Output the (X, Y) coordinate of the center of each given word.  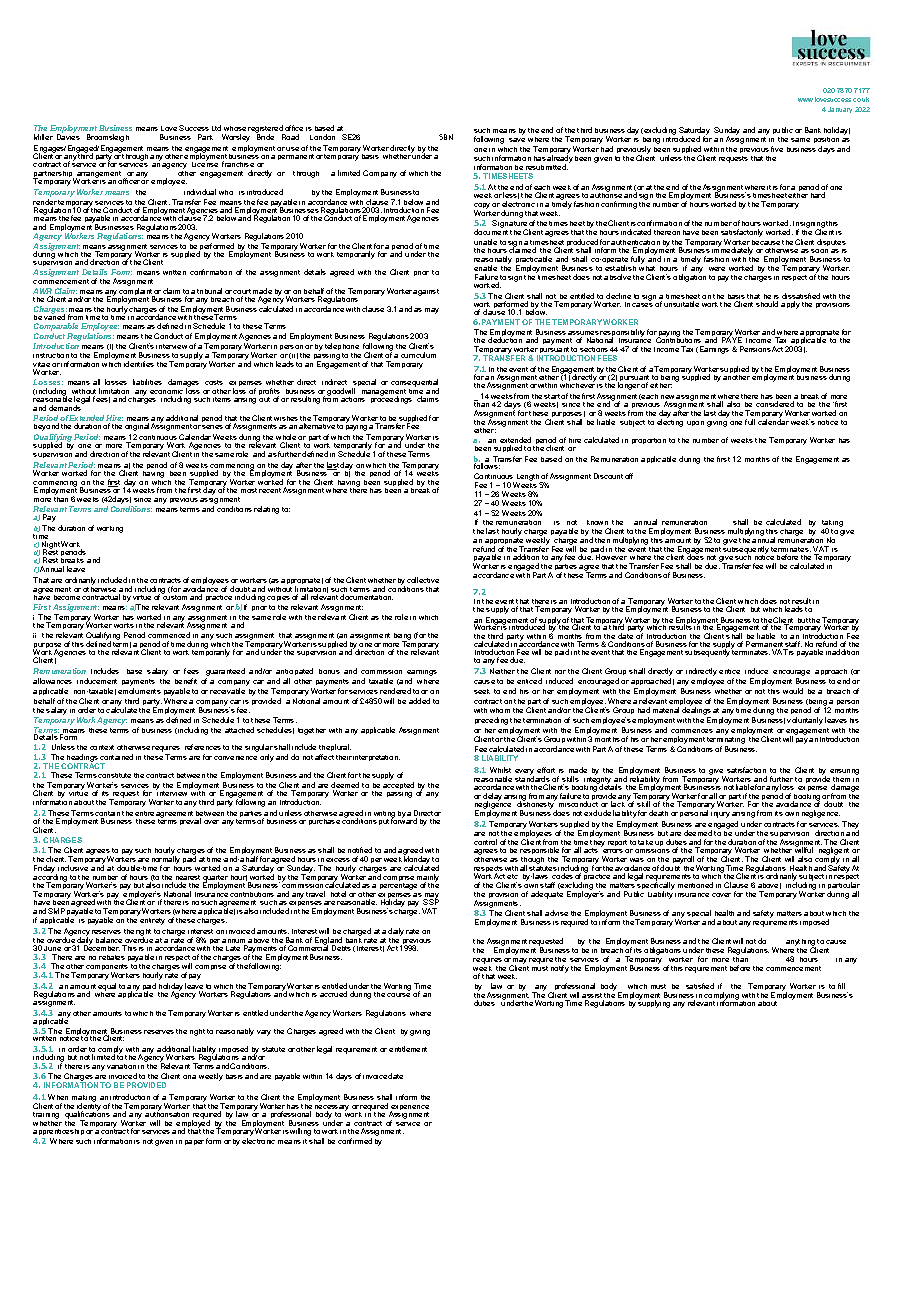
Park (205, 137)
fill (841, 986)
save (517, 140)
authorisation (167, 1113)
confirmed (355, 1141)
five (777, 149)
